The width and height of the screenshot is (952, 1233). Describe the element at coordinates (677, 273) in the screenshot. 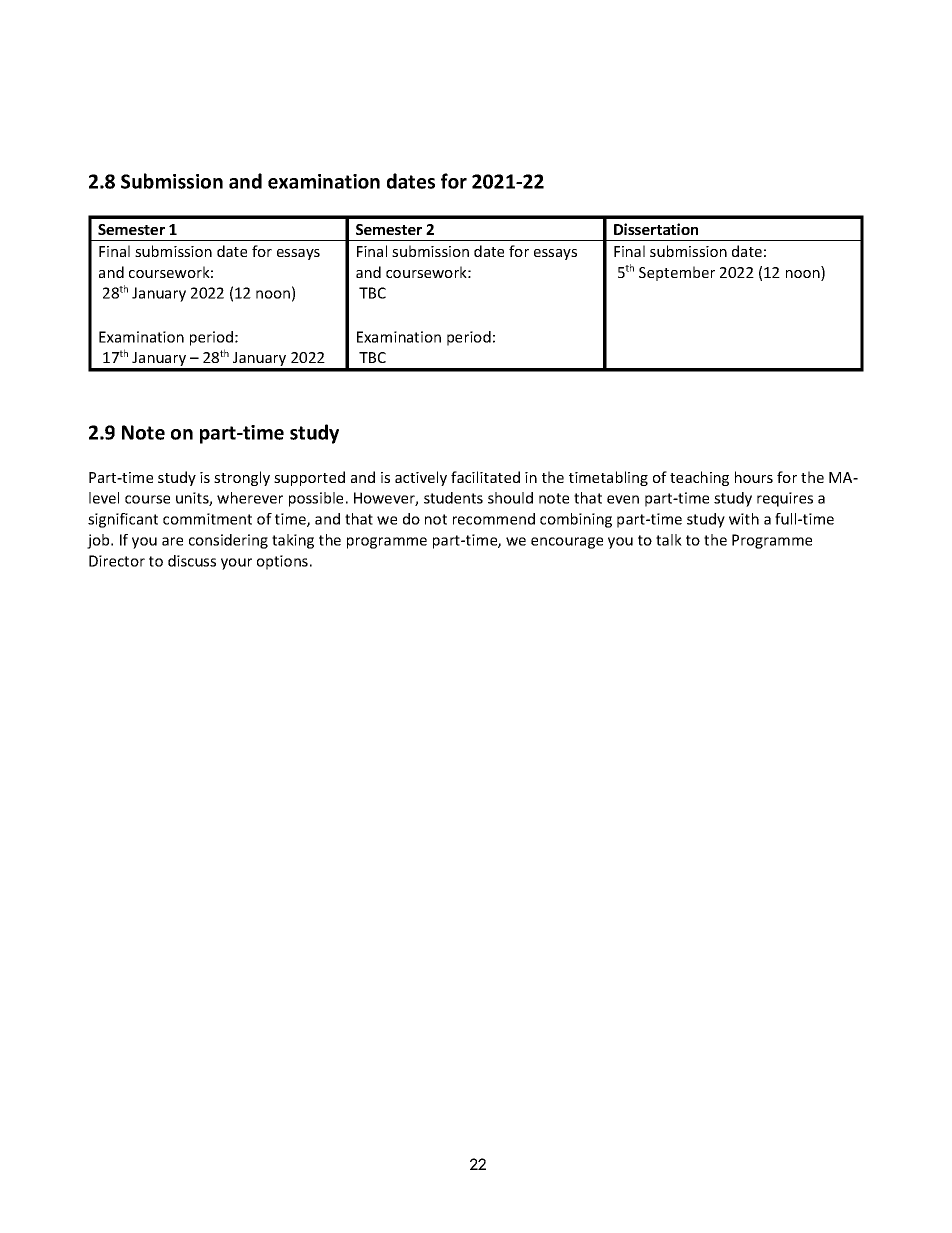

I see `September` at that location.
